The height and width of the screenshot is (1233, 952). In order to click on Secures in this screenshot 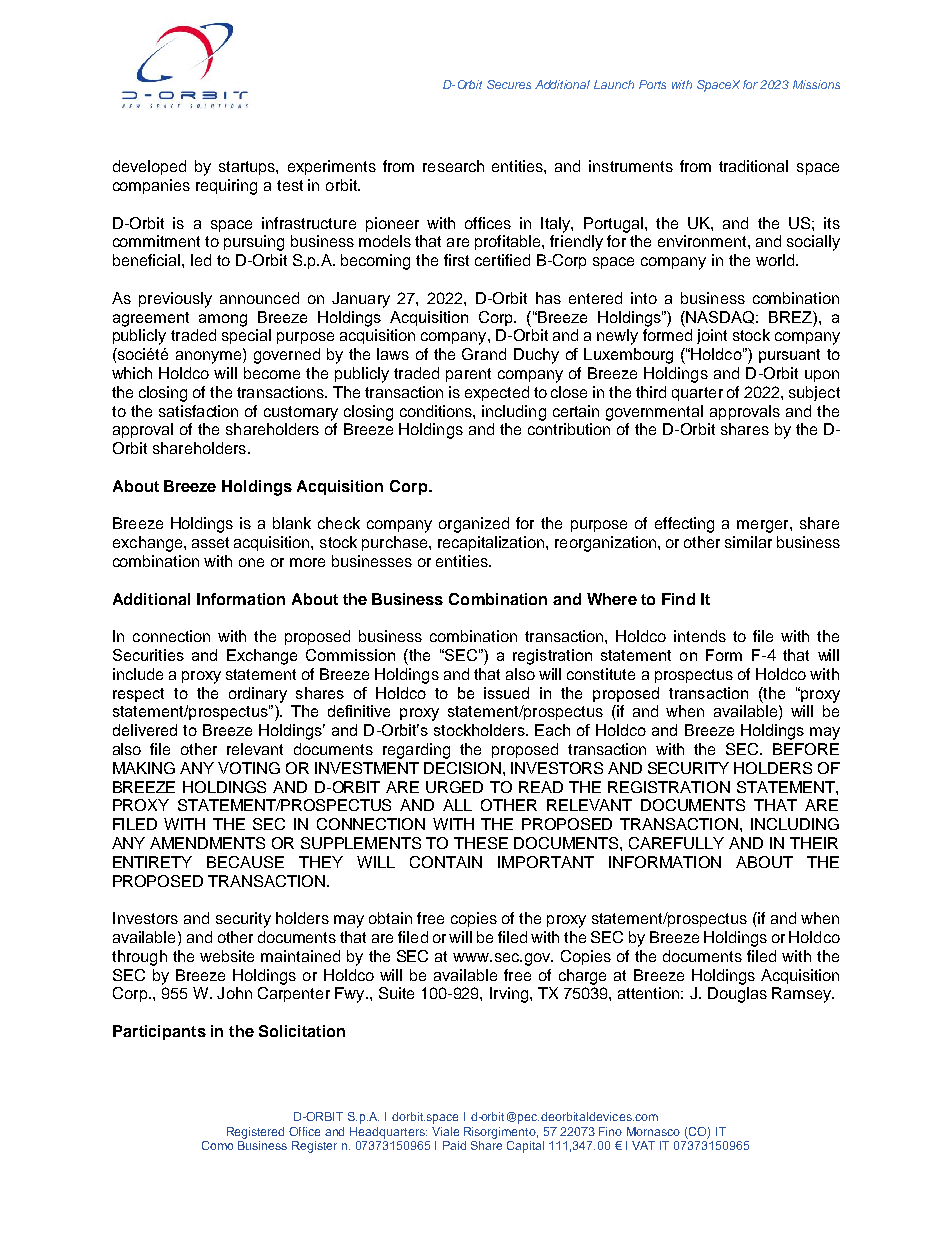, I will do `click(509, 84)`.
